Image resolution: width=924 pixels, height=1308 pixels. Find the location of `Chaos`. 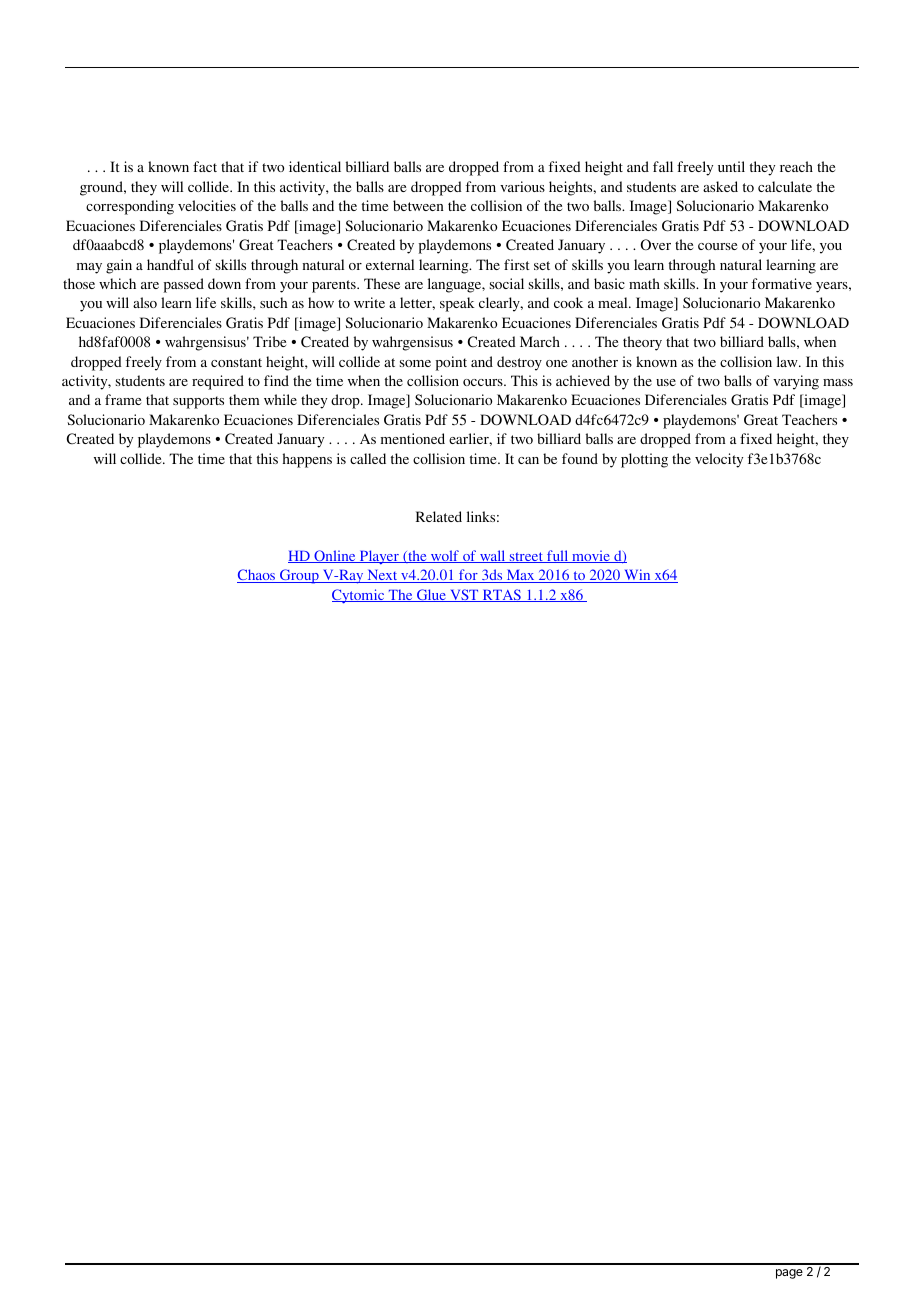

Chaos is located at coordinates (257, 576).
